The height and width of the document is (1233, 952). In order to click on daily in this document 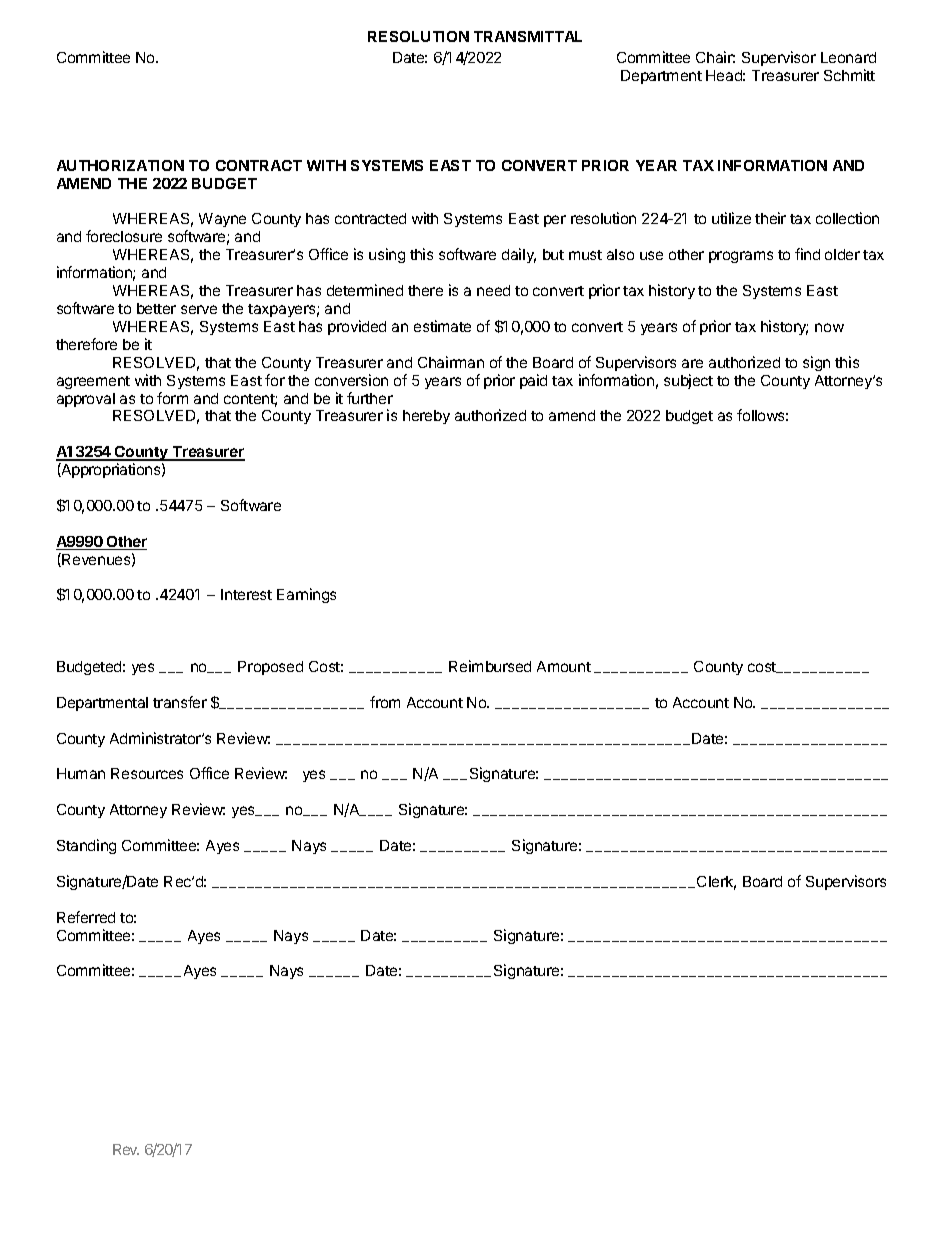, I will do `click(519, 255)`.
